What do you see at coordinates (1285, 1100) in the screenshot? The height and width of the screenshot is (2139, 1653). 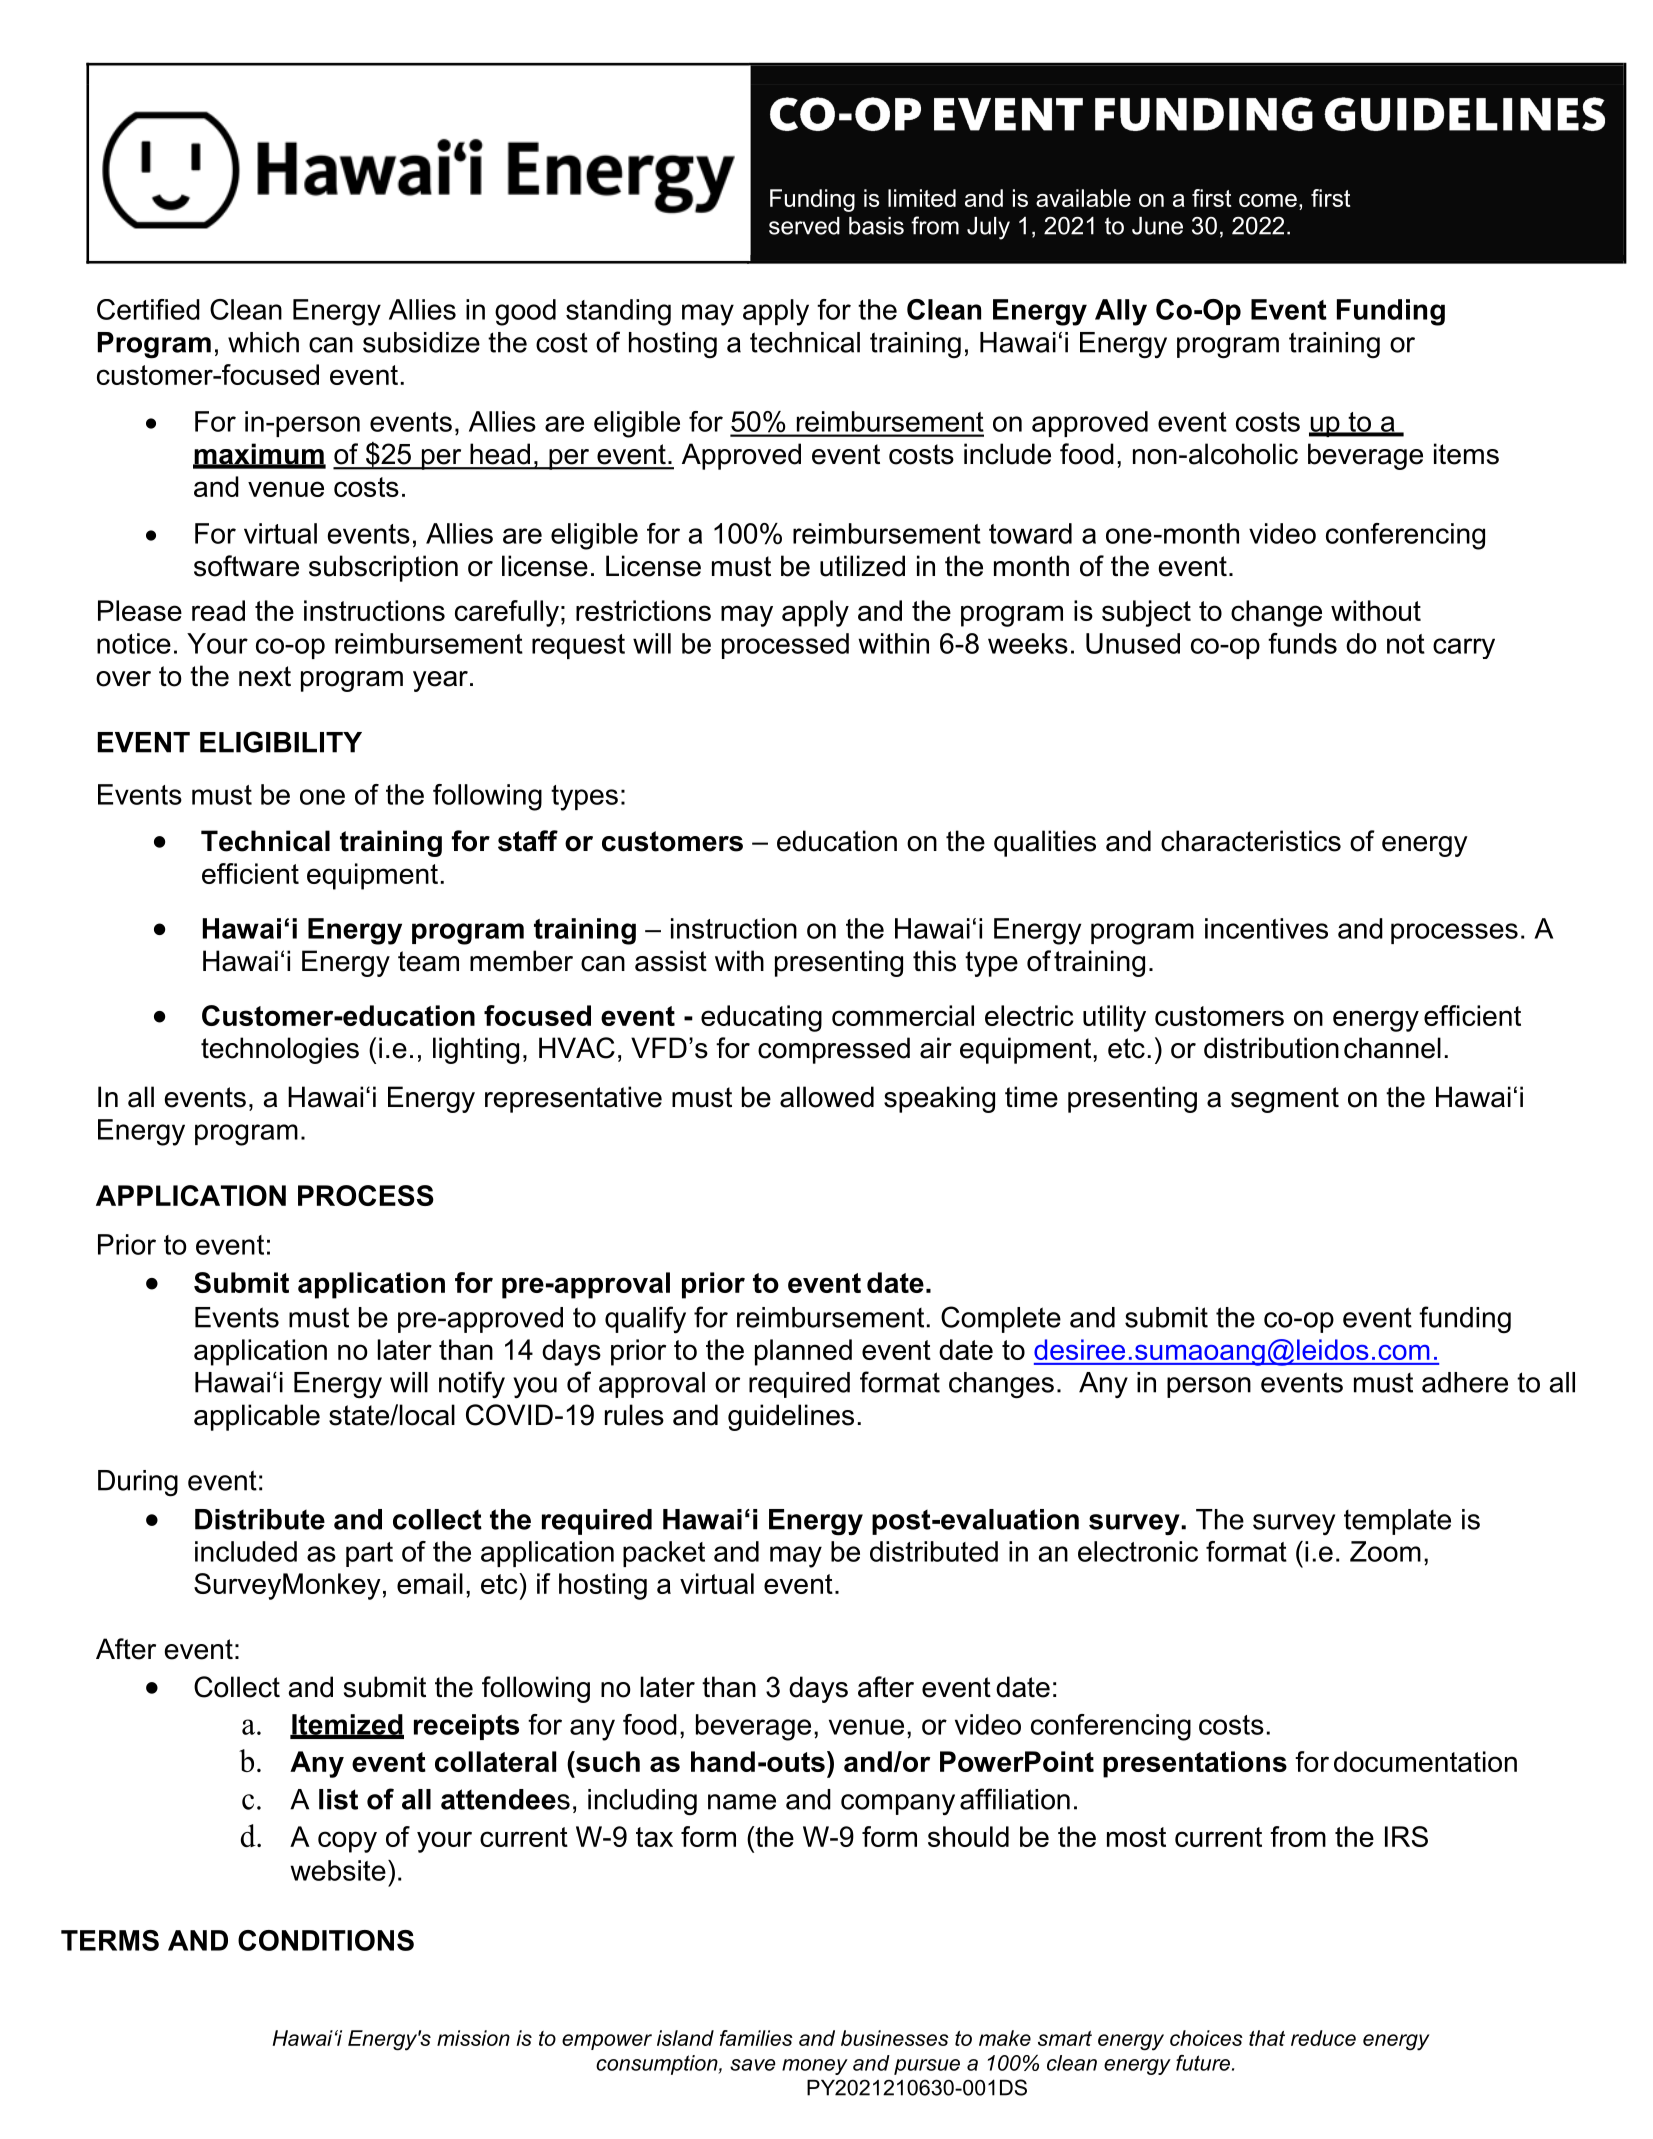 I see `segment` at bounding box center [1285, 1100].
